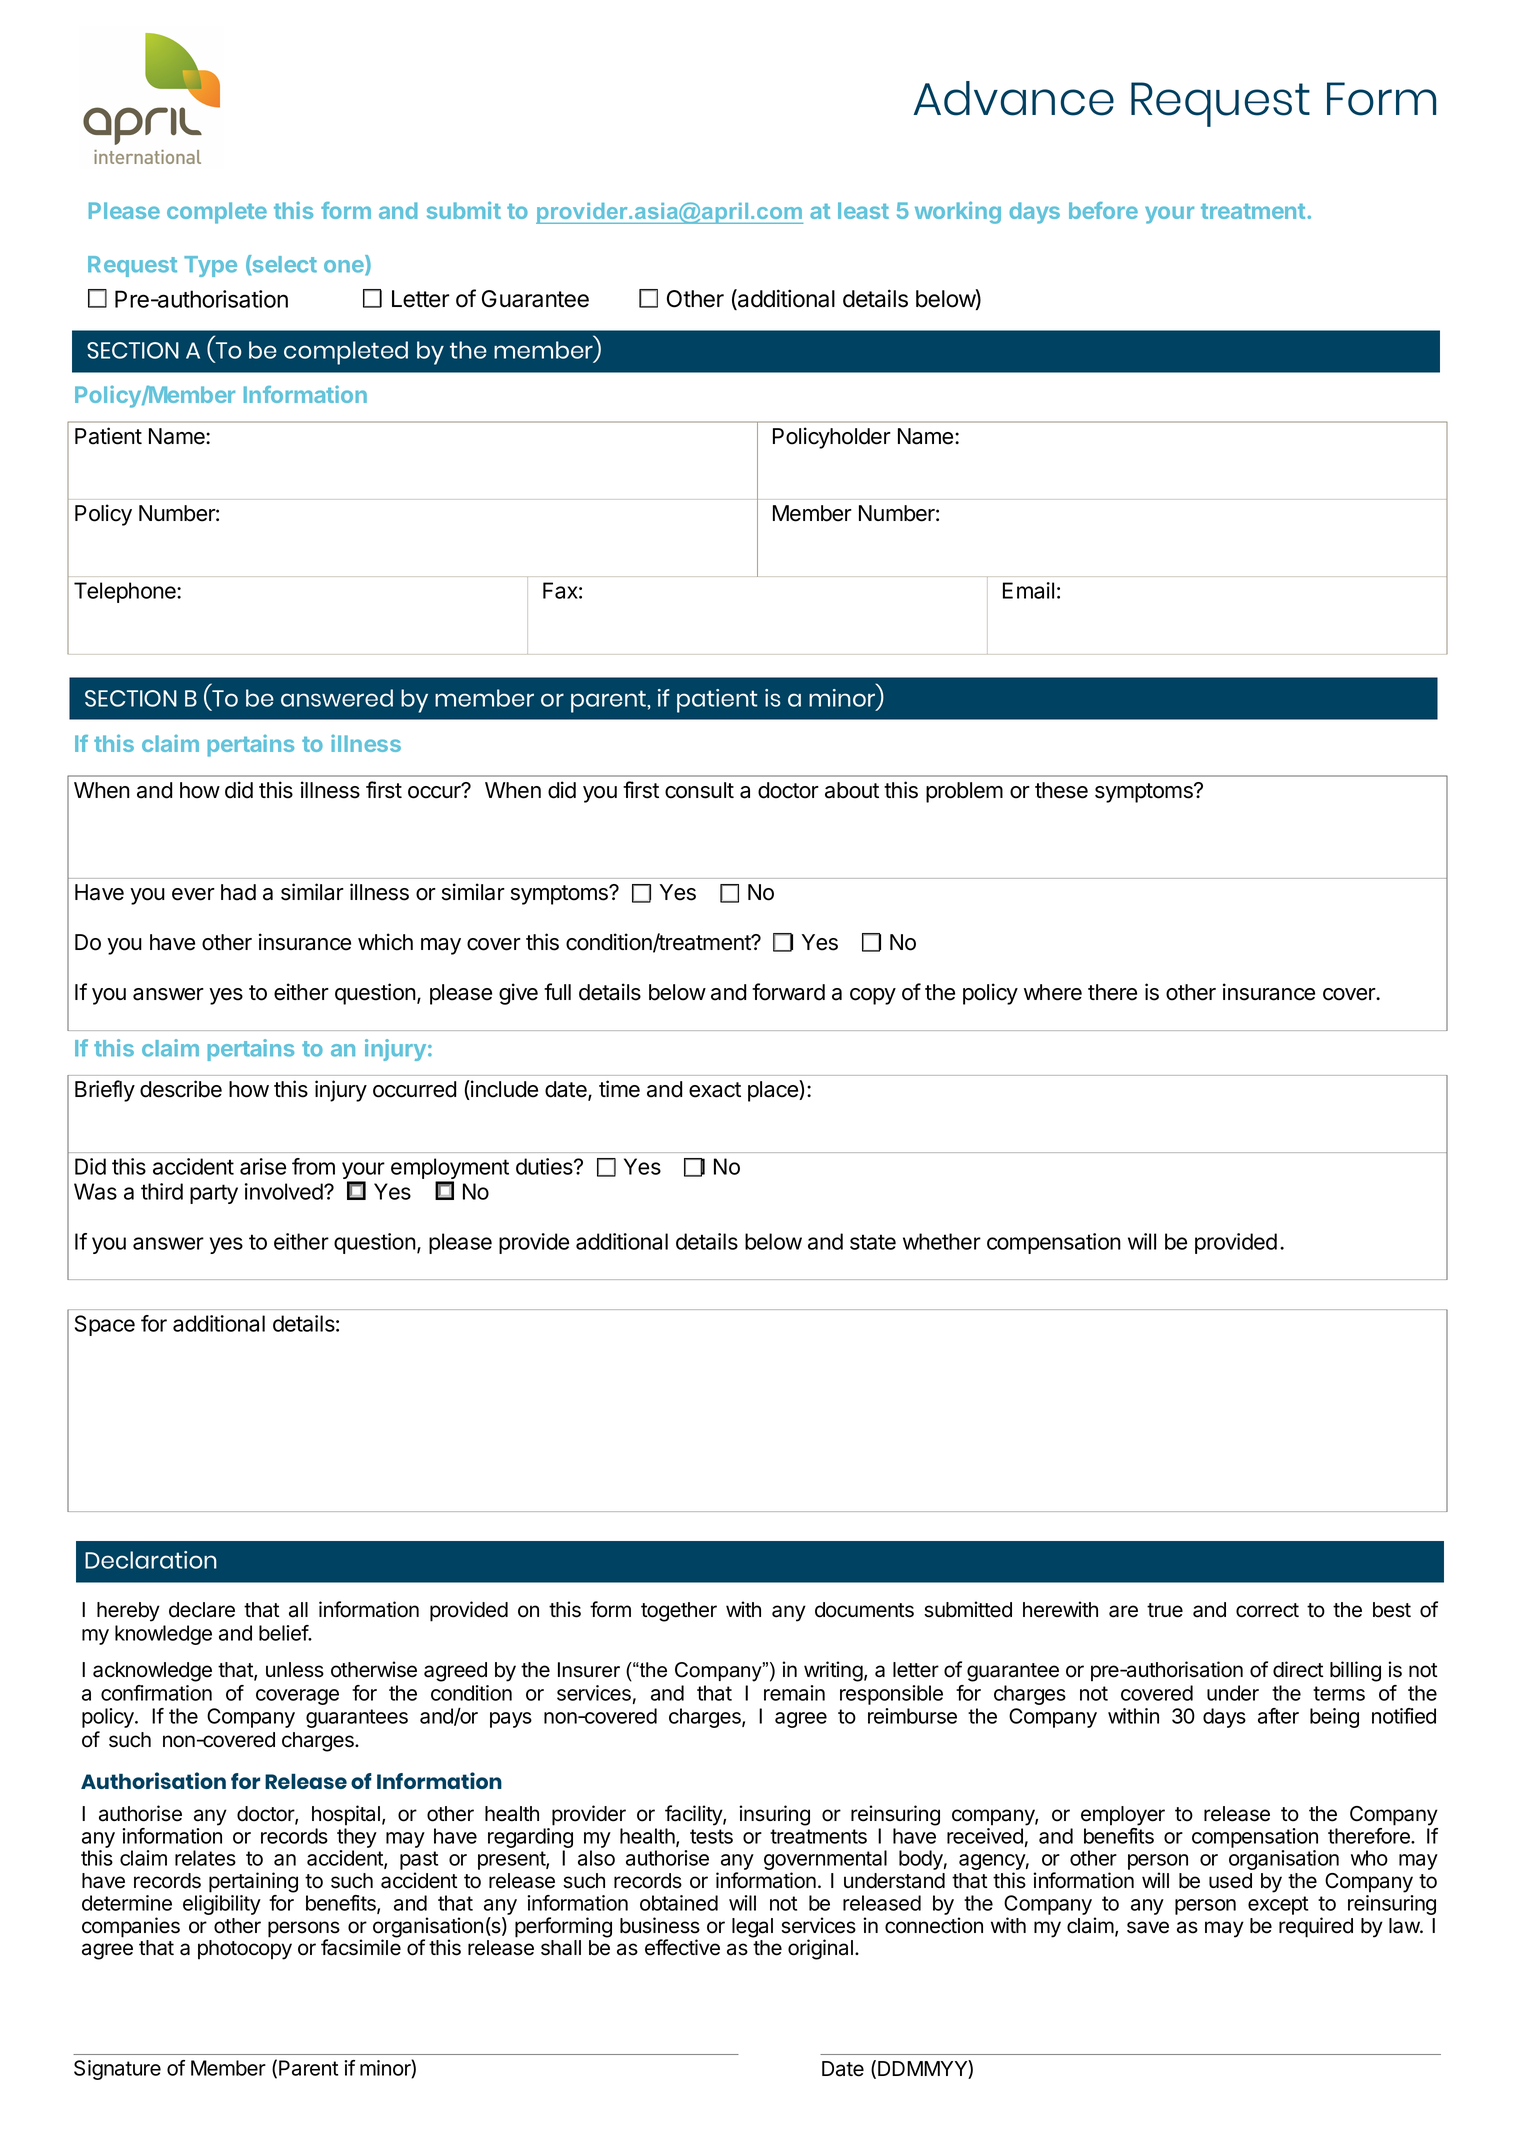 Image resolution: width=1520 pixels, height=2150 pixels. What do you see at coordinates (1103, 210) in the screenshot?
I see `before` at bounding box center [1103, 210].
